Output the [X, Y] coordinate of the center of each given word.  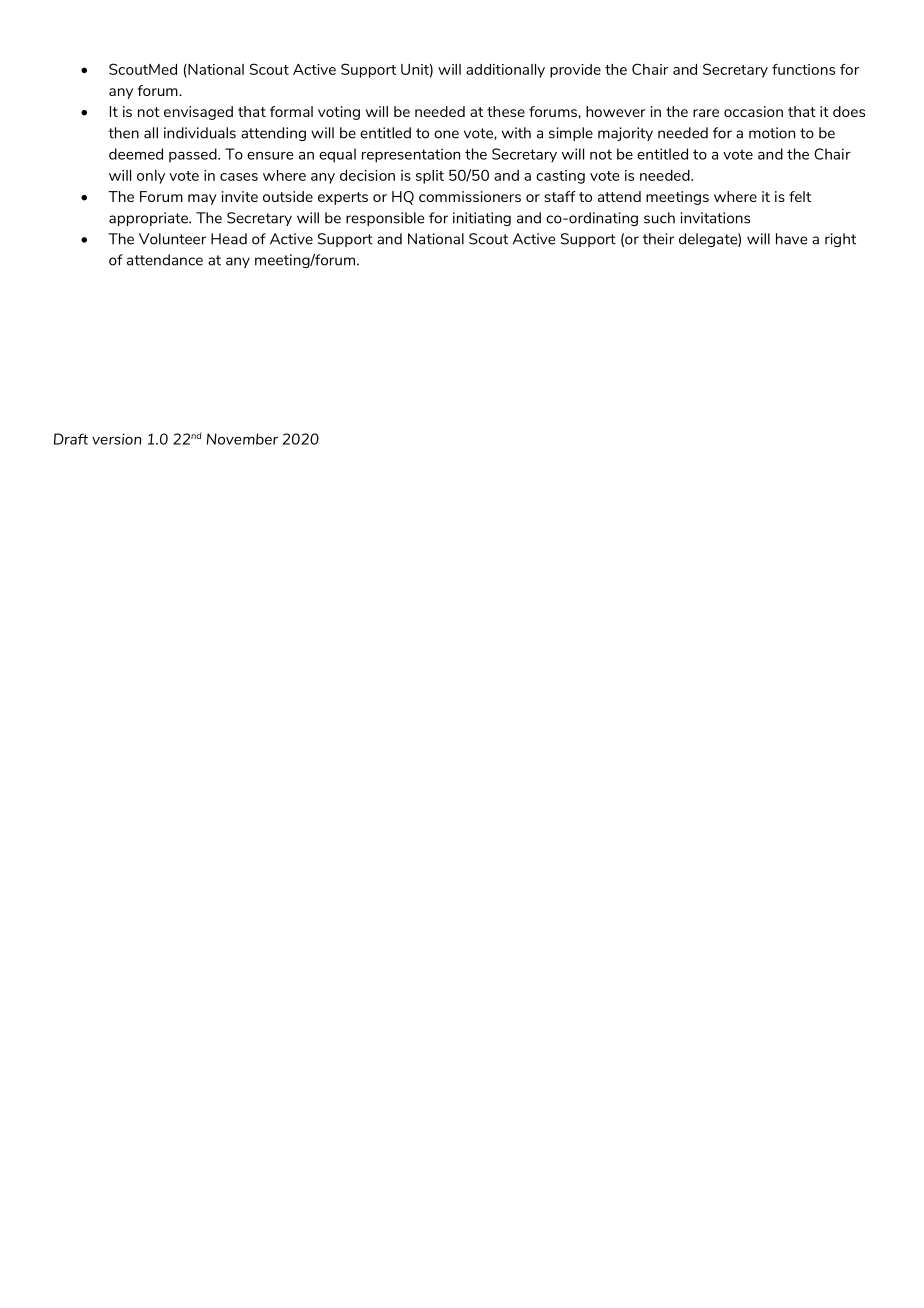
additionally [505, 71]
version [117, 439]
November [242, 439]
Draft [71, 439]
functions [803, 69]
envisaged [198, 113]
